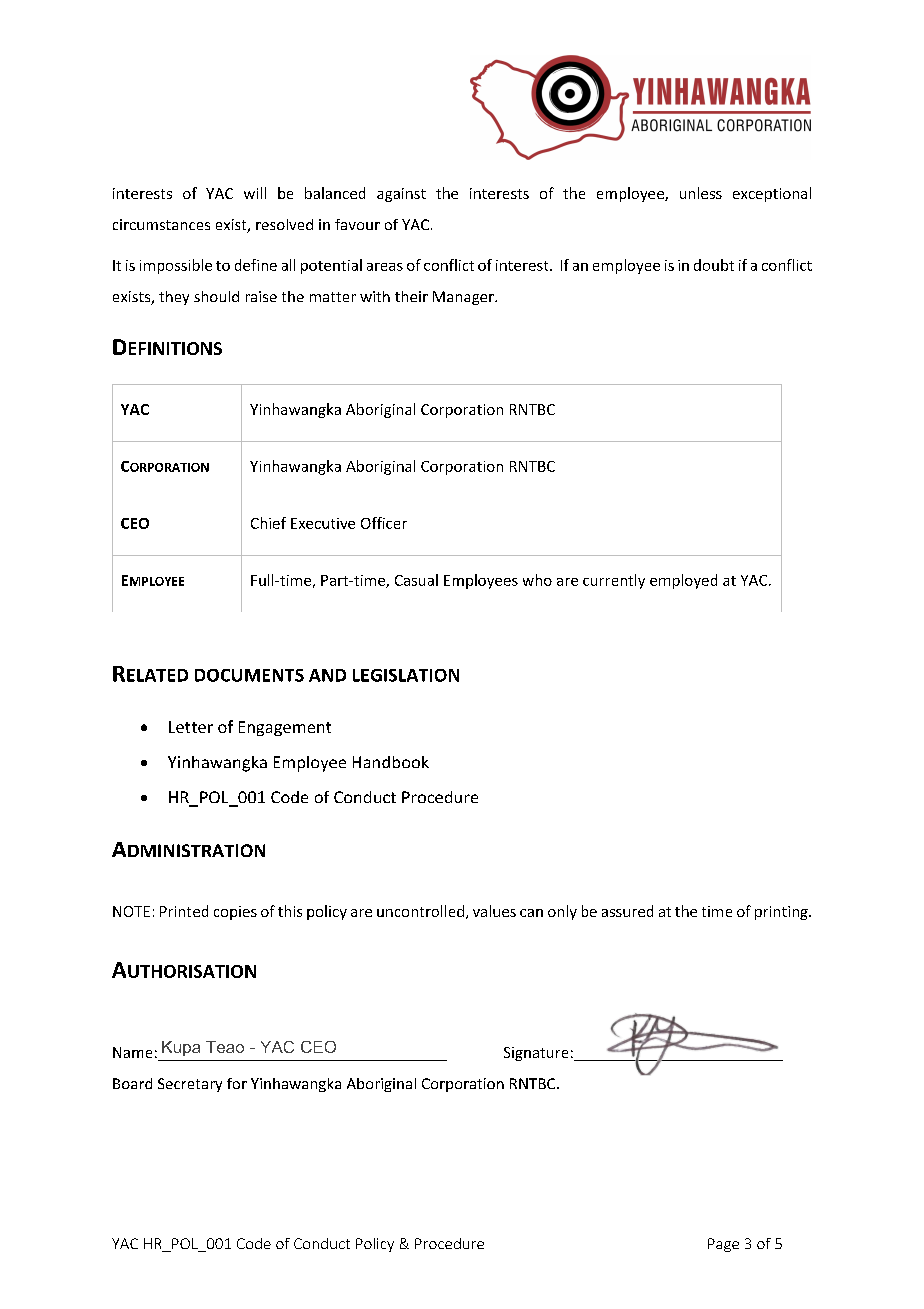  I want to click on Signature, so click(536, 1054).
